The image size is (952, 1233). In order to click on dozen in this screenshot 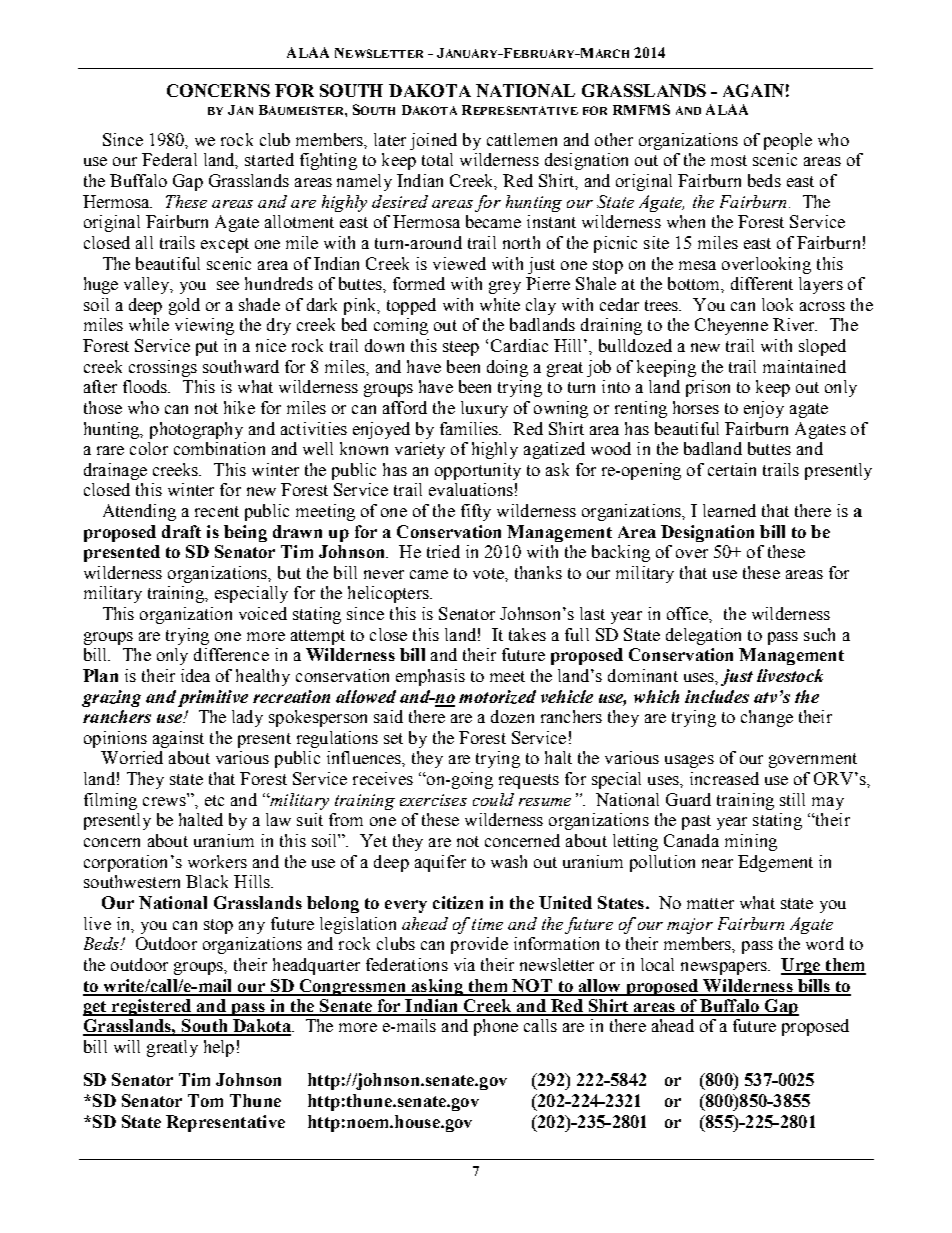, I will do `click(512, 716)`.
